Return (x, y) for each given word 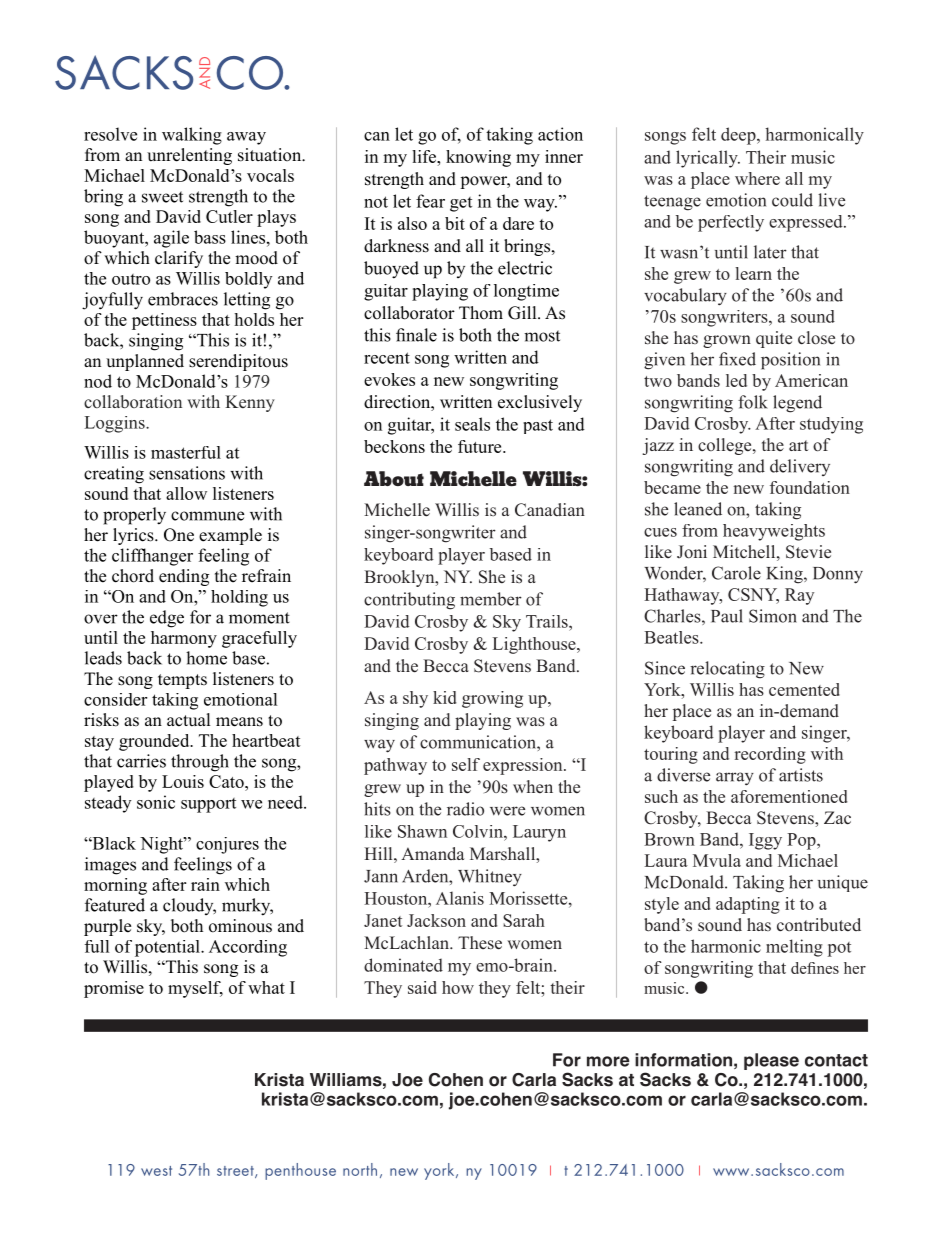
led (736, 380)
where (757, 178)
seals (472, 424)
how (458, 987)
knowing (478, 158)
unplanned (145, 362)
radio (465, 809)
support (208, 805)
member (491, 599)
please (771, 1061)
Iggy (765, 841)
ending (184, 577)
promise (114, 989)
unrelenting (189, 156)
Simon (773, 616)
